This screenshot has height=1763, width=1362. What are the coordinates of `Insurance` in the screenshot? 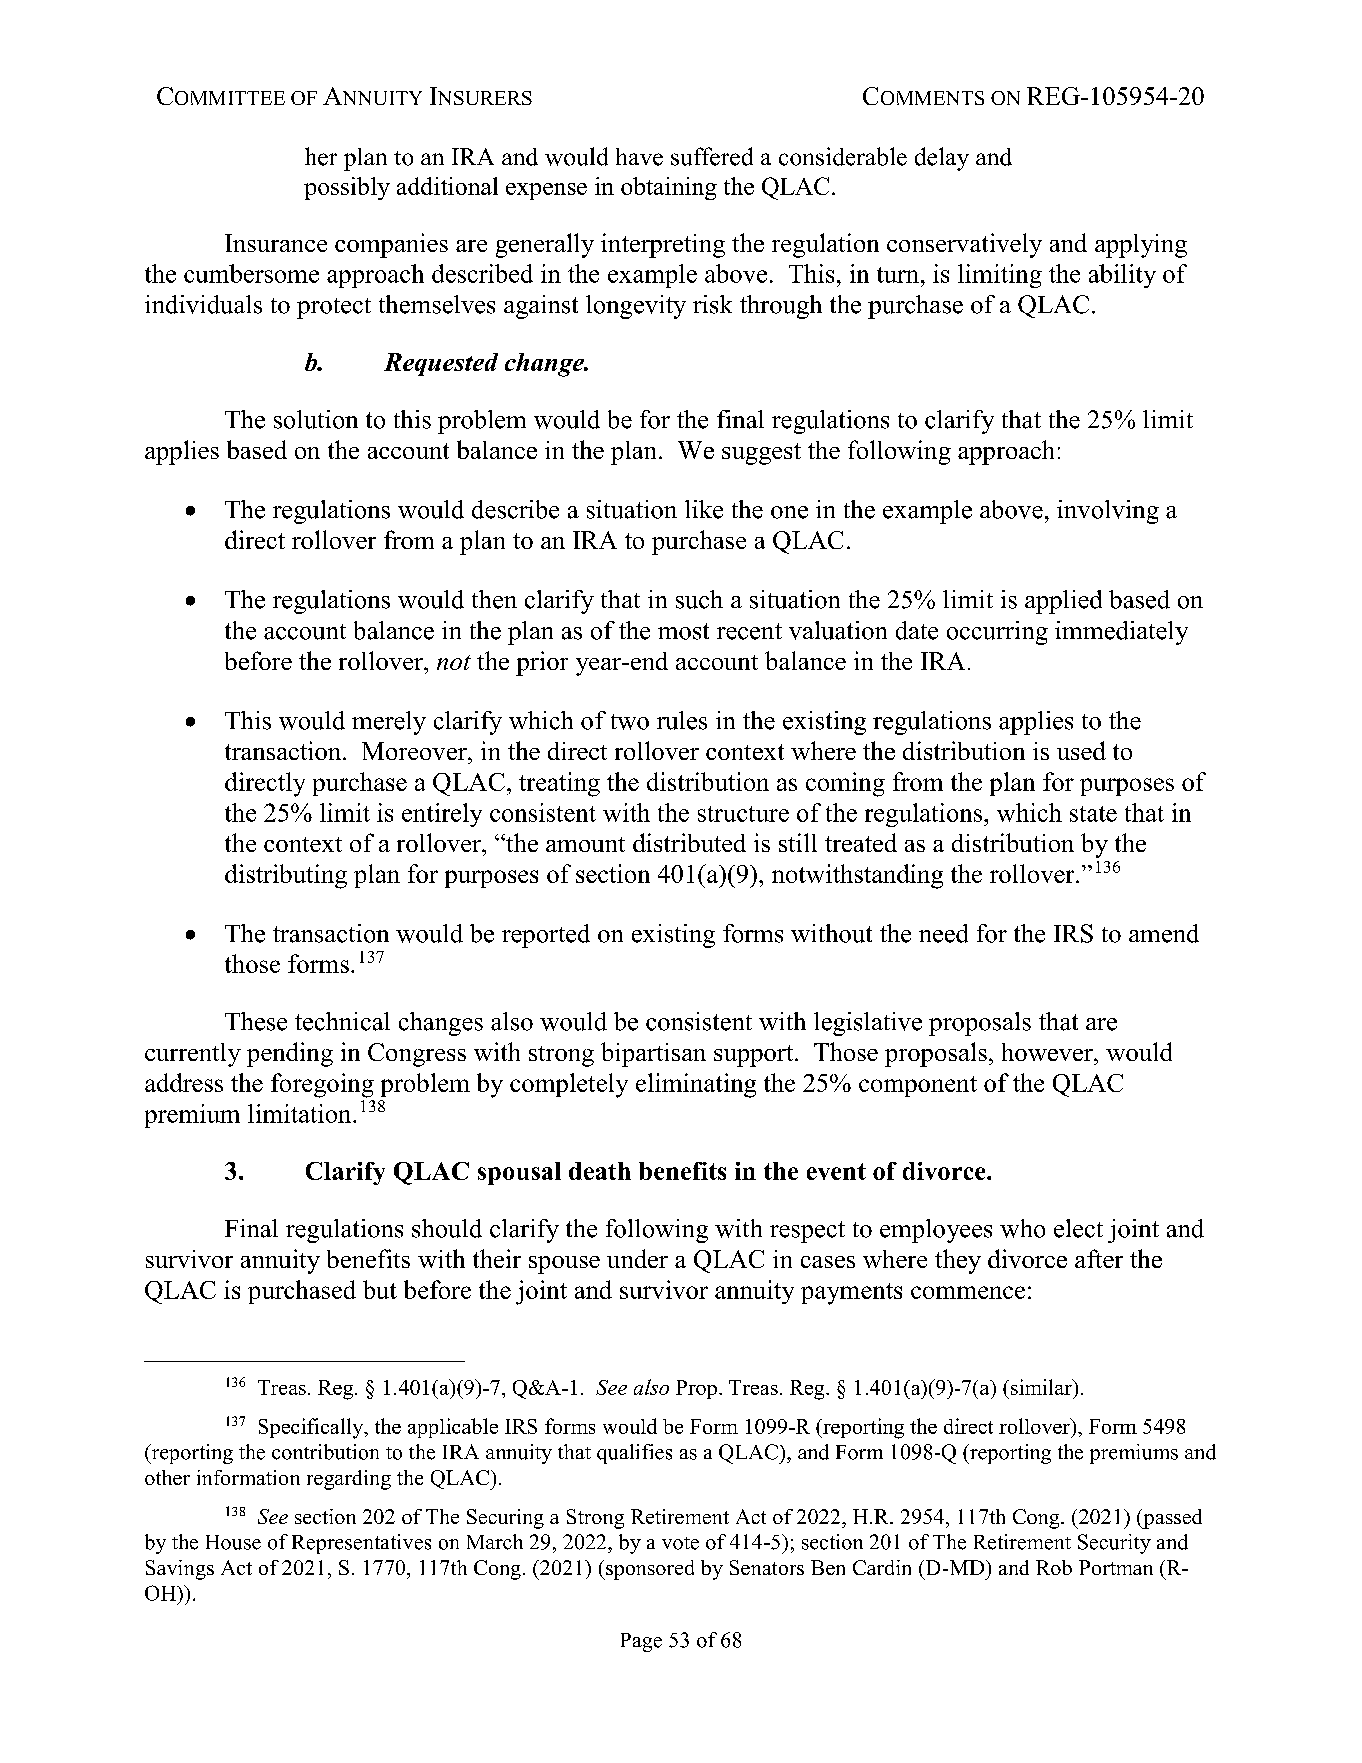 It's located at (276, 243).
